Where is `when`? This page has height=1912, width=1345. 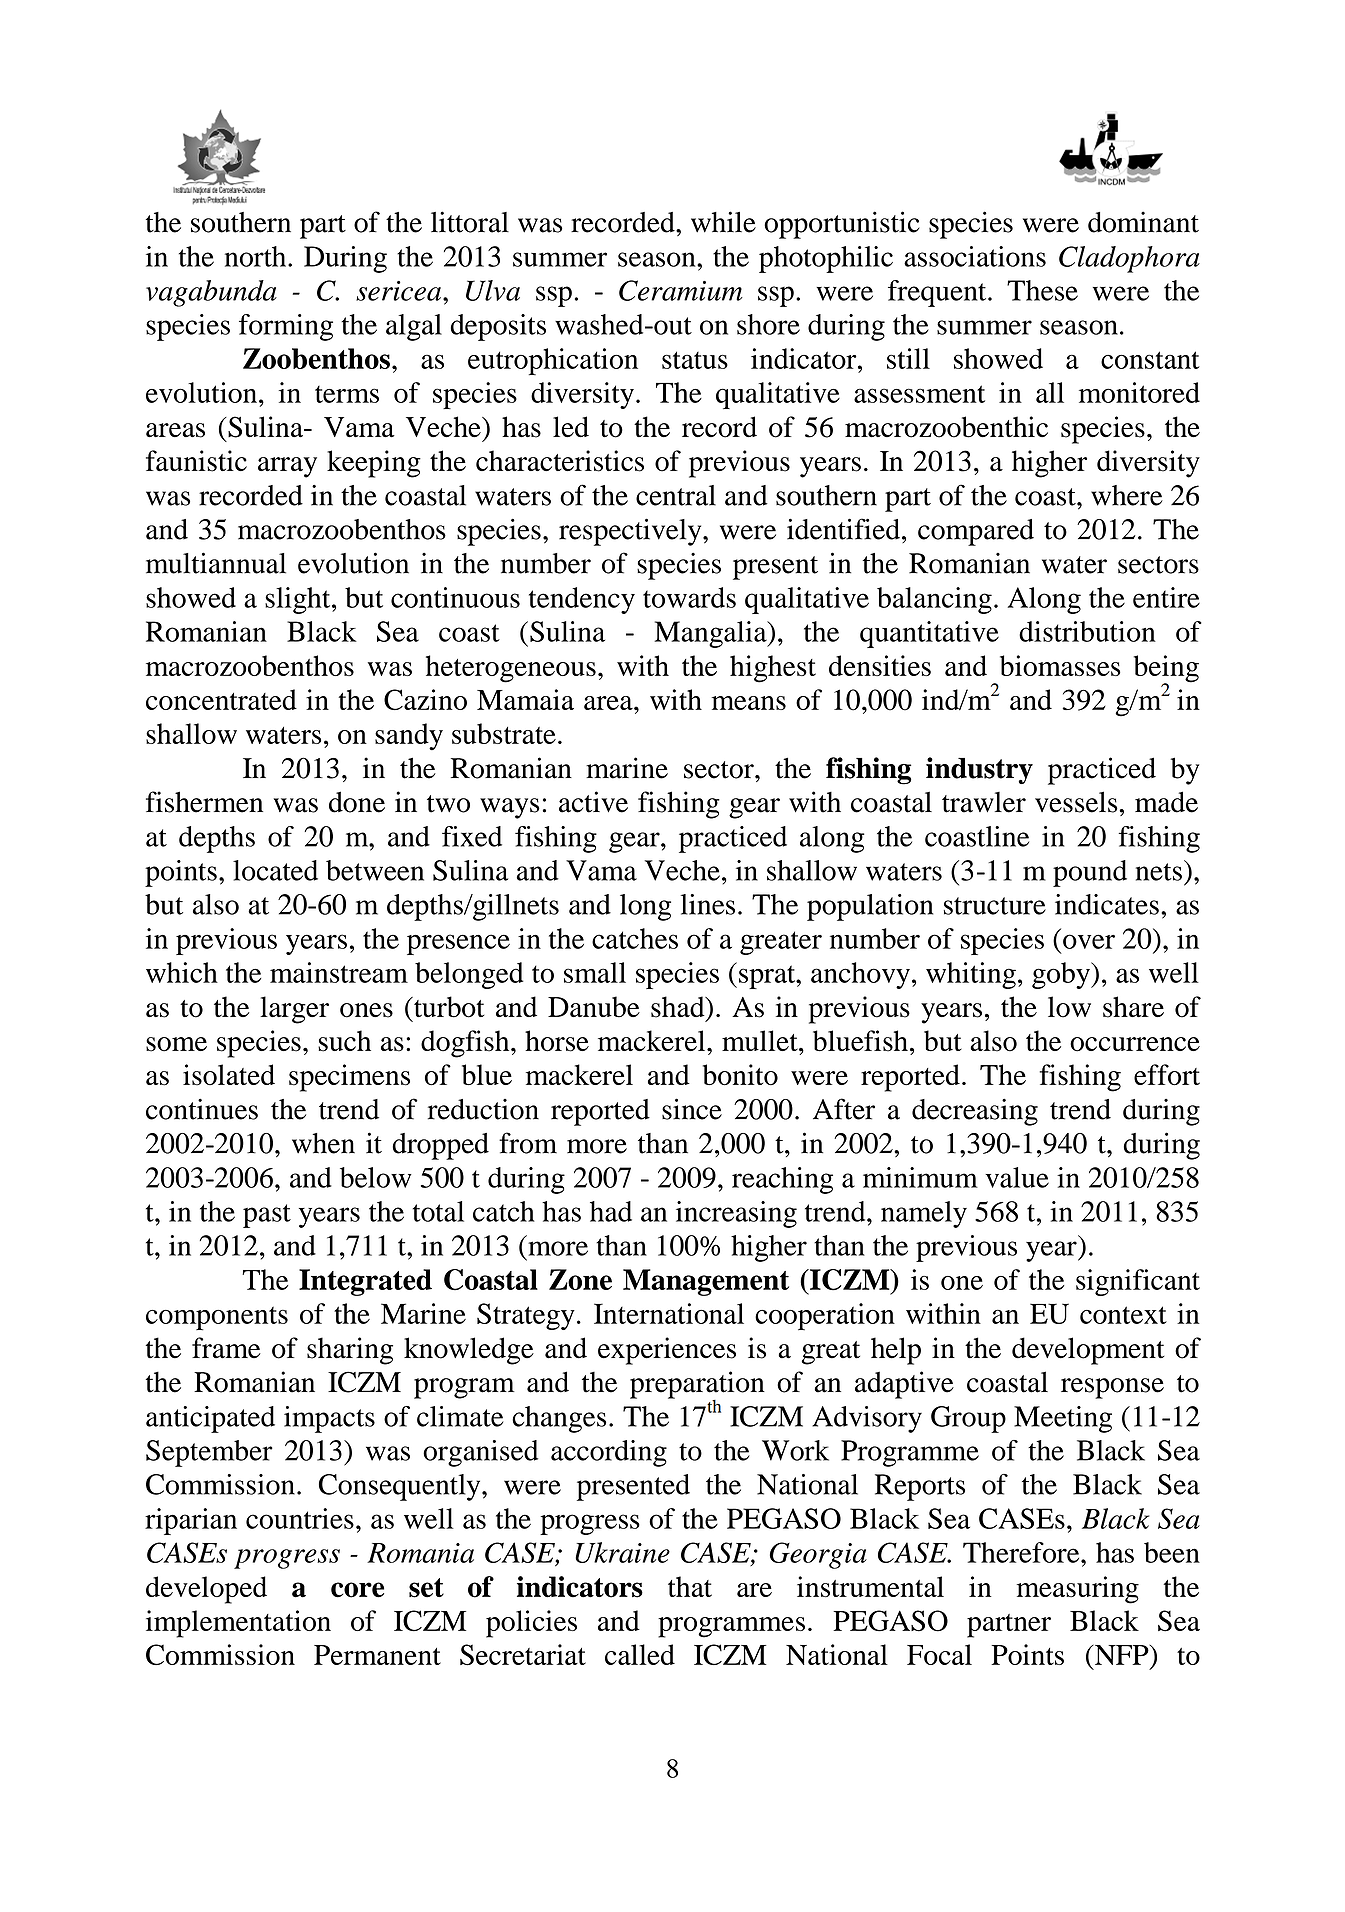
when is located at coordinates (323, 1143).
